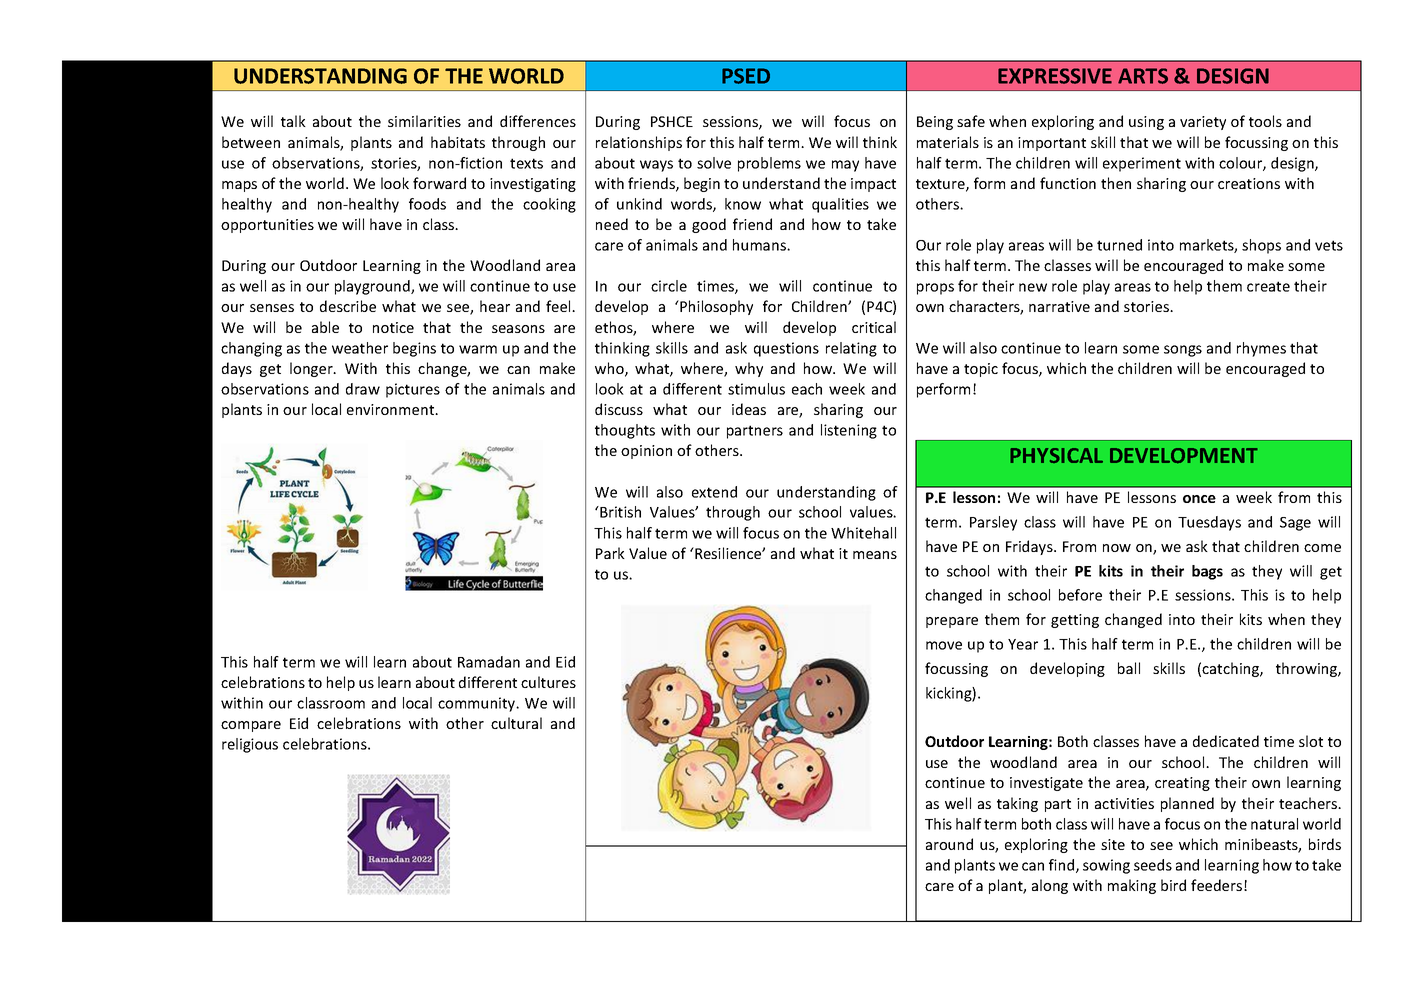  Describe the element at coordinates (424, 121) in the page. I see `similarities` at that location.
